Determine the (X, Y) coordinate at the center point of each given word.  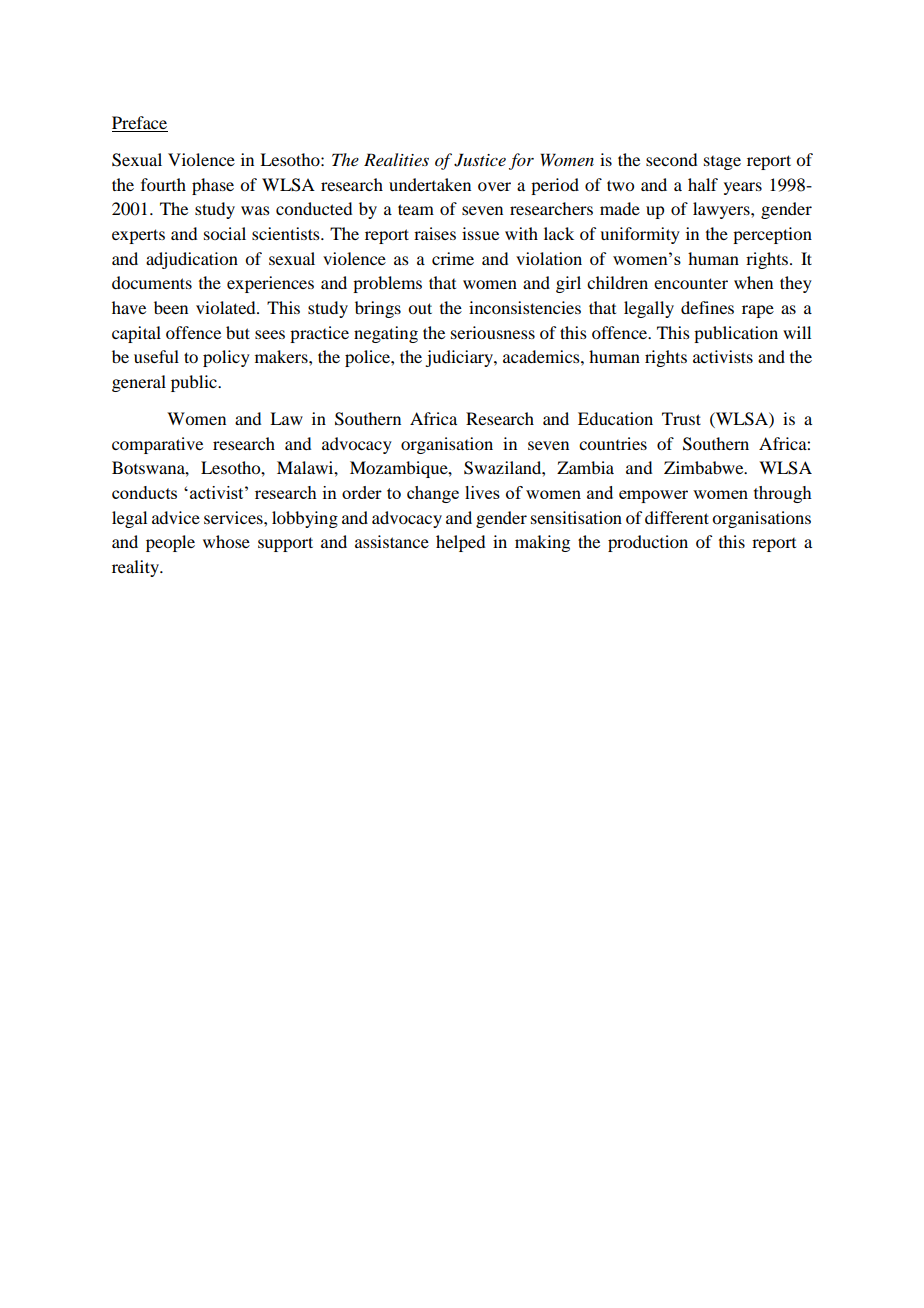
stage (722, 163)
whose (226, 541)
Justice (480, 160)
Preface (139, 122)
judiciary (460, 358)
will (797, 332)
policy (226, 358)
